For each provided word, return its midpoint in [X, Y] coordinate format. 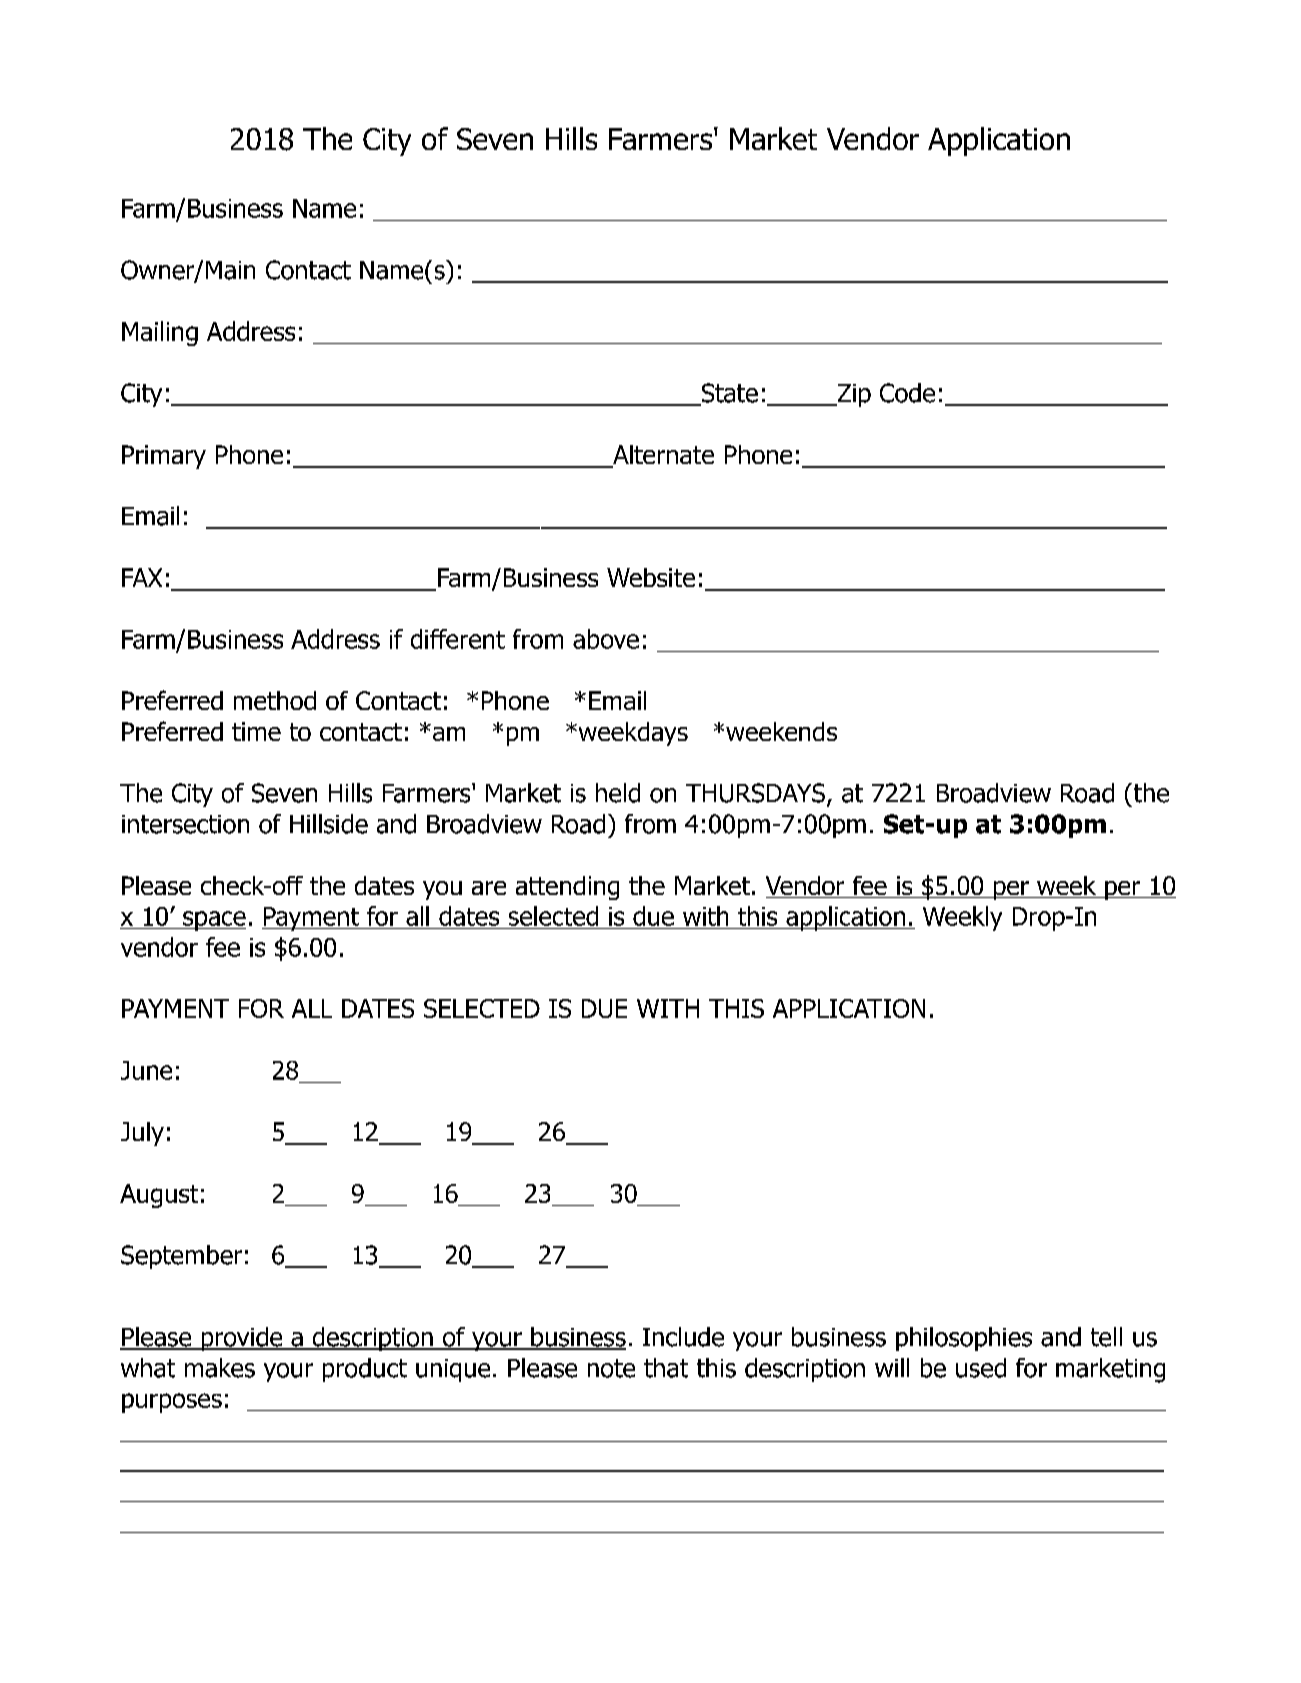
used [981, 1368]
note [611, 1368]
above [606, 639]
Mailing [160, 333]
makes [220, 1368]
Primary [164, 457]
